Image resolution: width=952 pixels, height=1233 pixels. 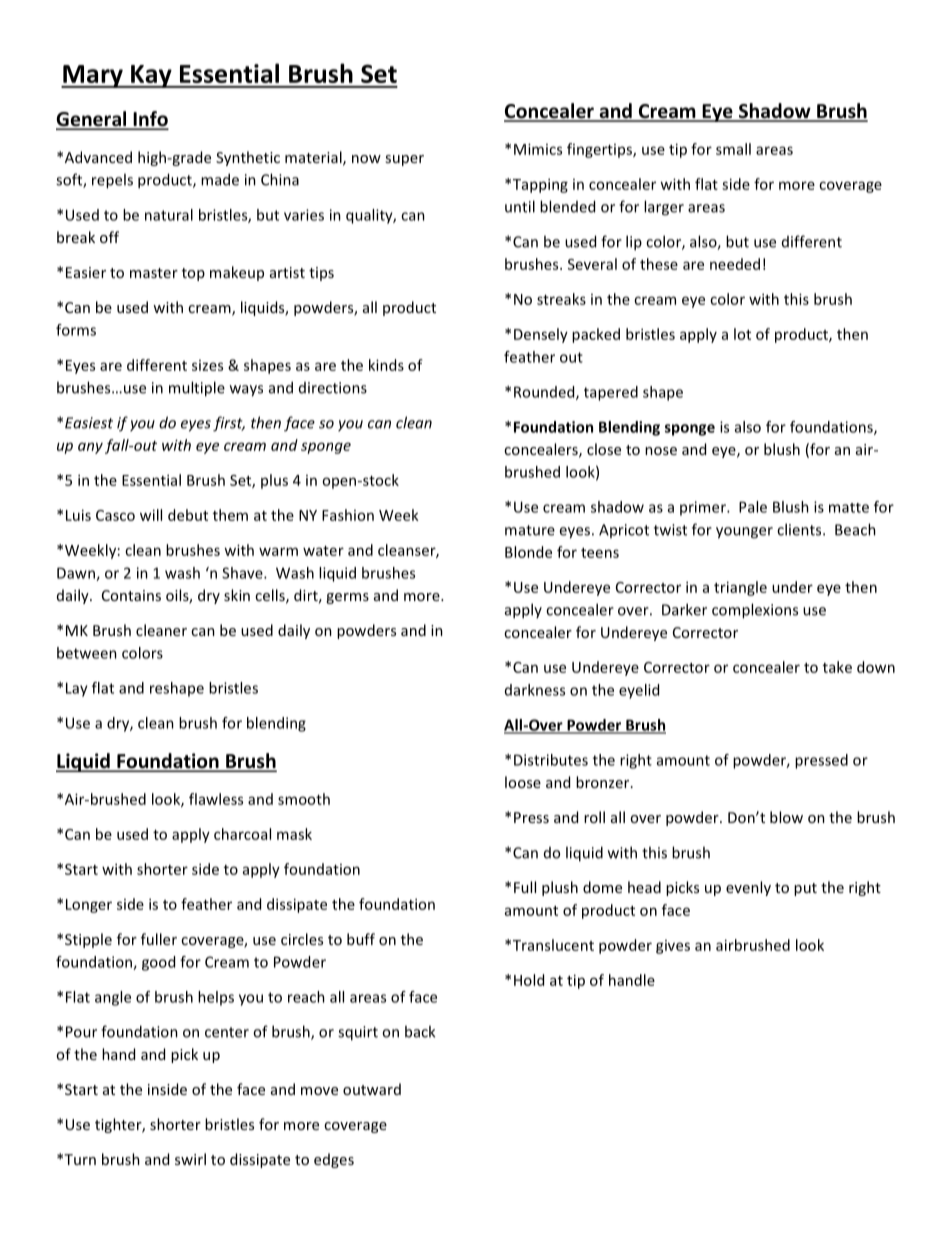 I want to click on swirl, so click(x=190, y=1159).
